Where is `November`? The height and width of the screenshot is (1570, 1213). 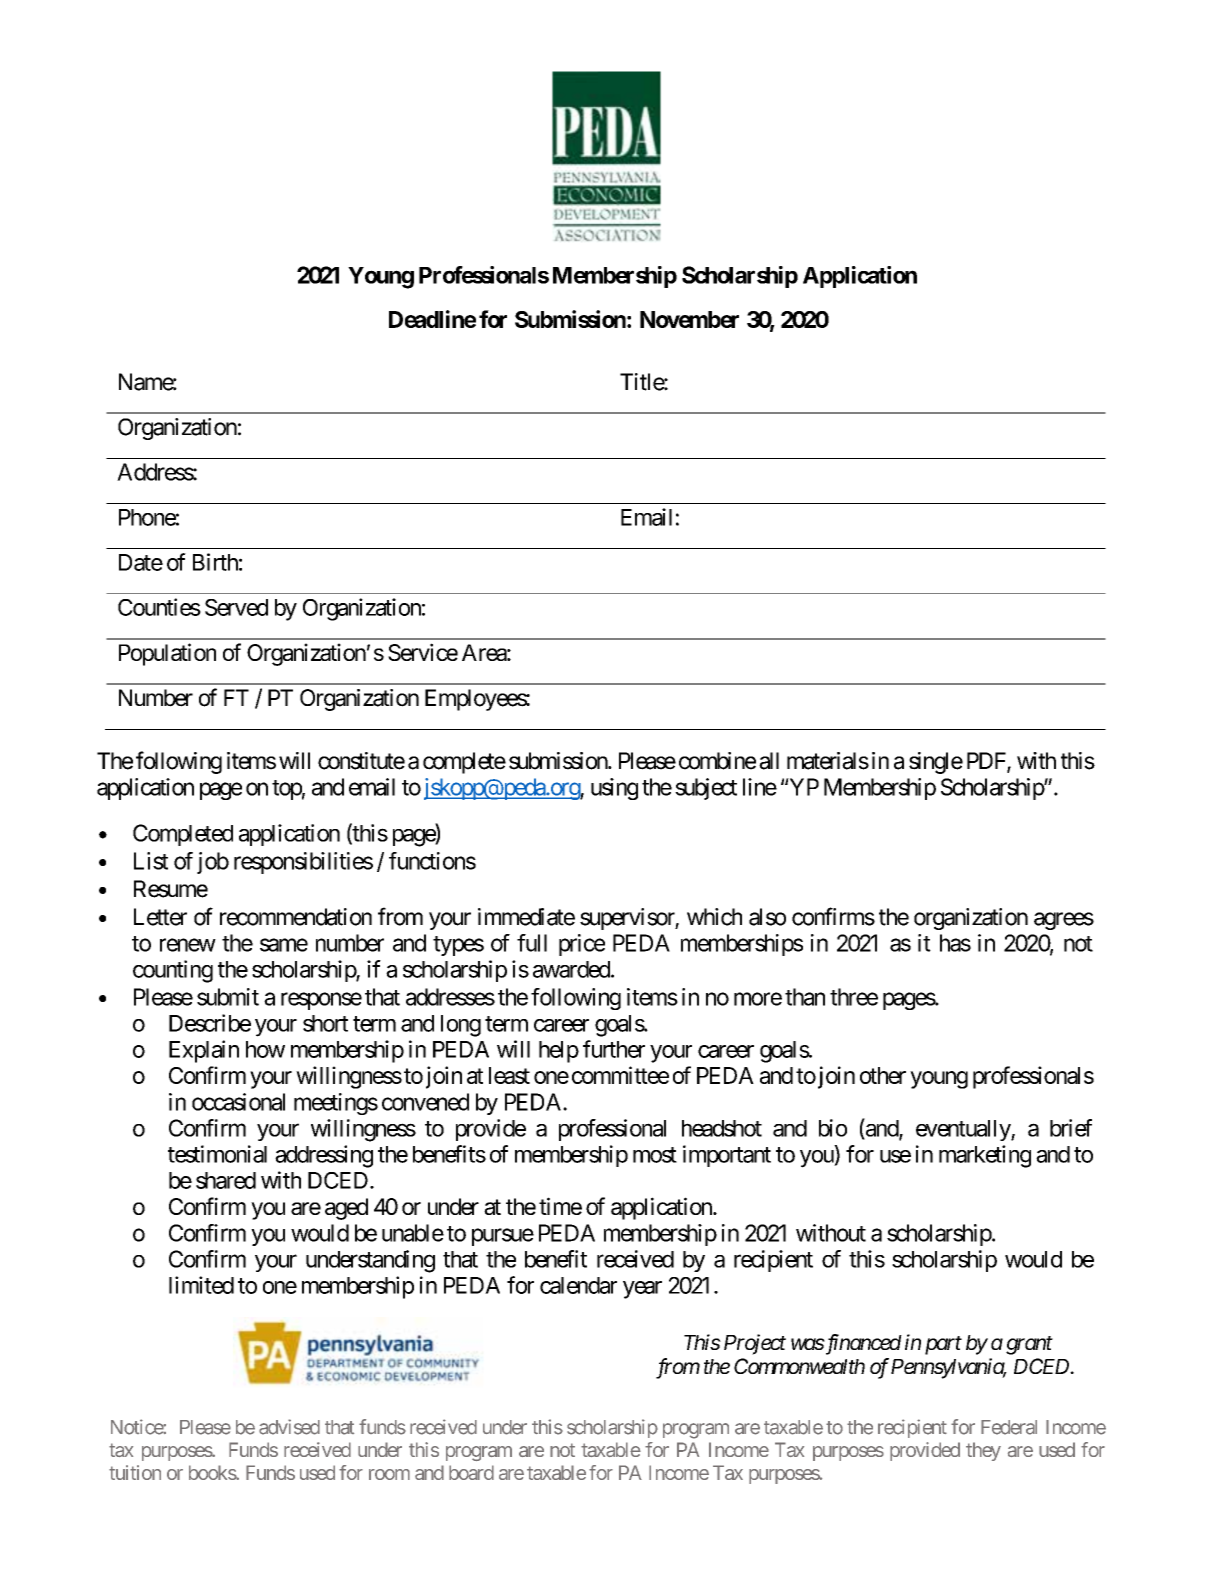
November is located at coordinates (689, 319).
